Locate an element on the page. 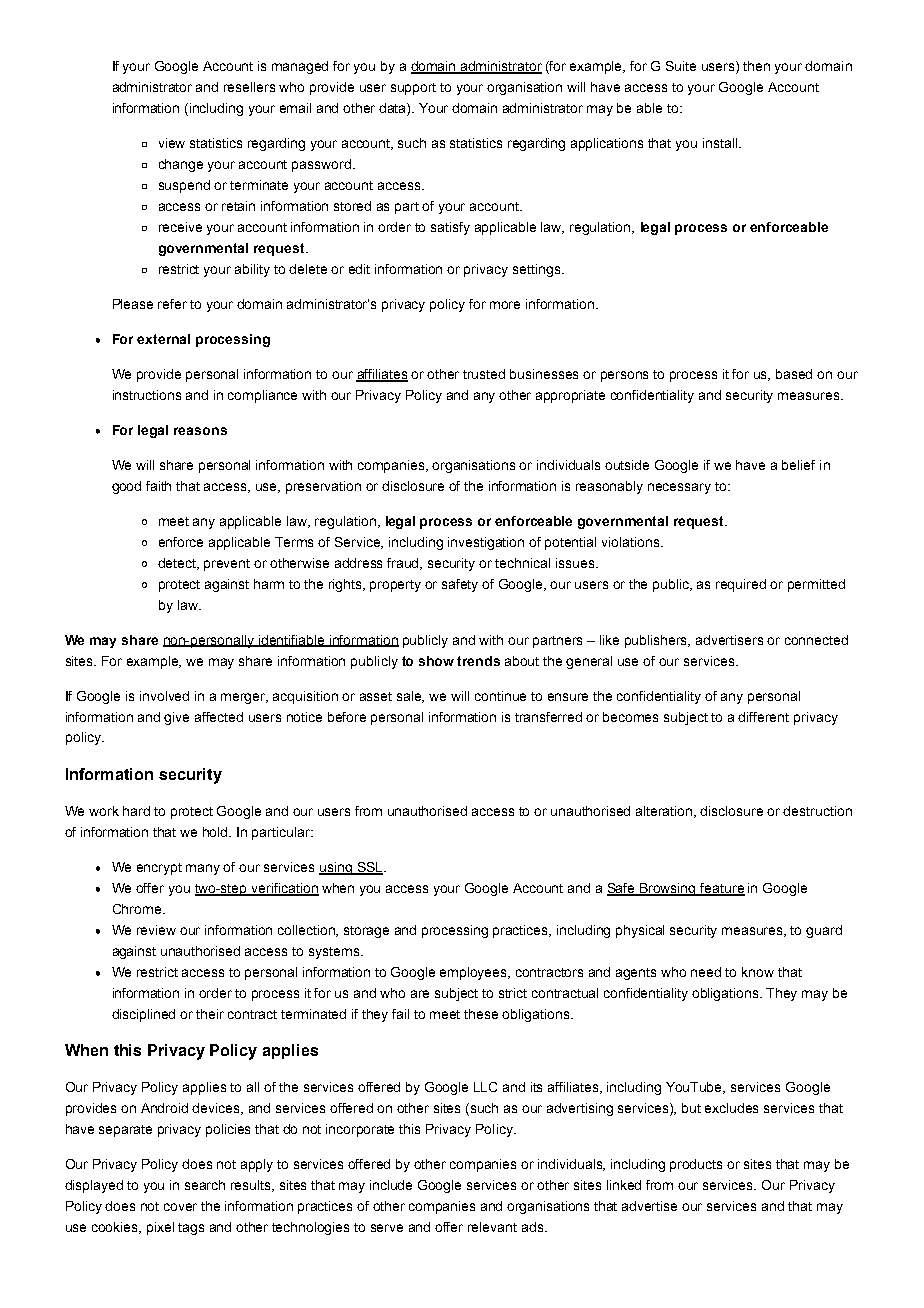 This document has width=924, height=1308. based is located at coordinates (794, 374).
